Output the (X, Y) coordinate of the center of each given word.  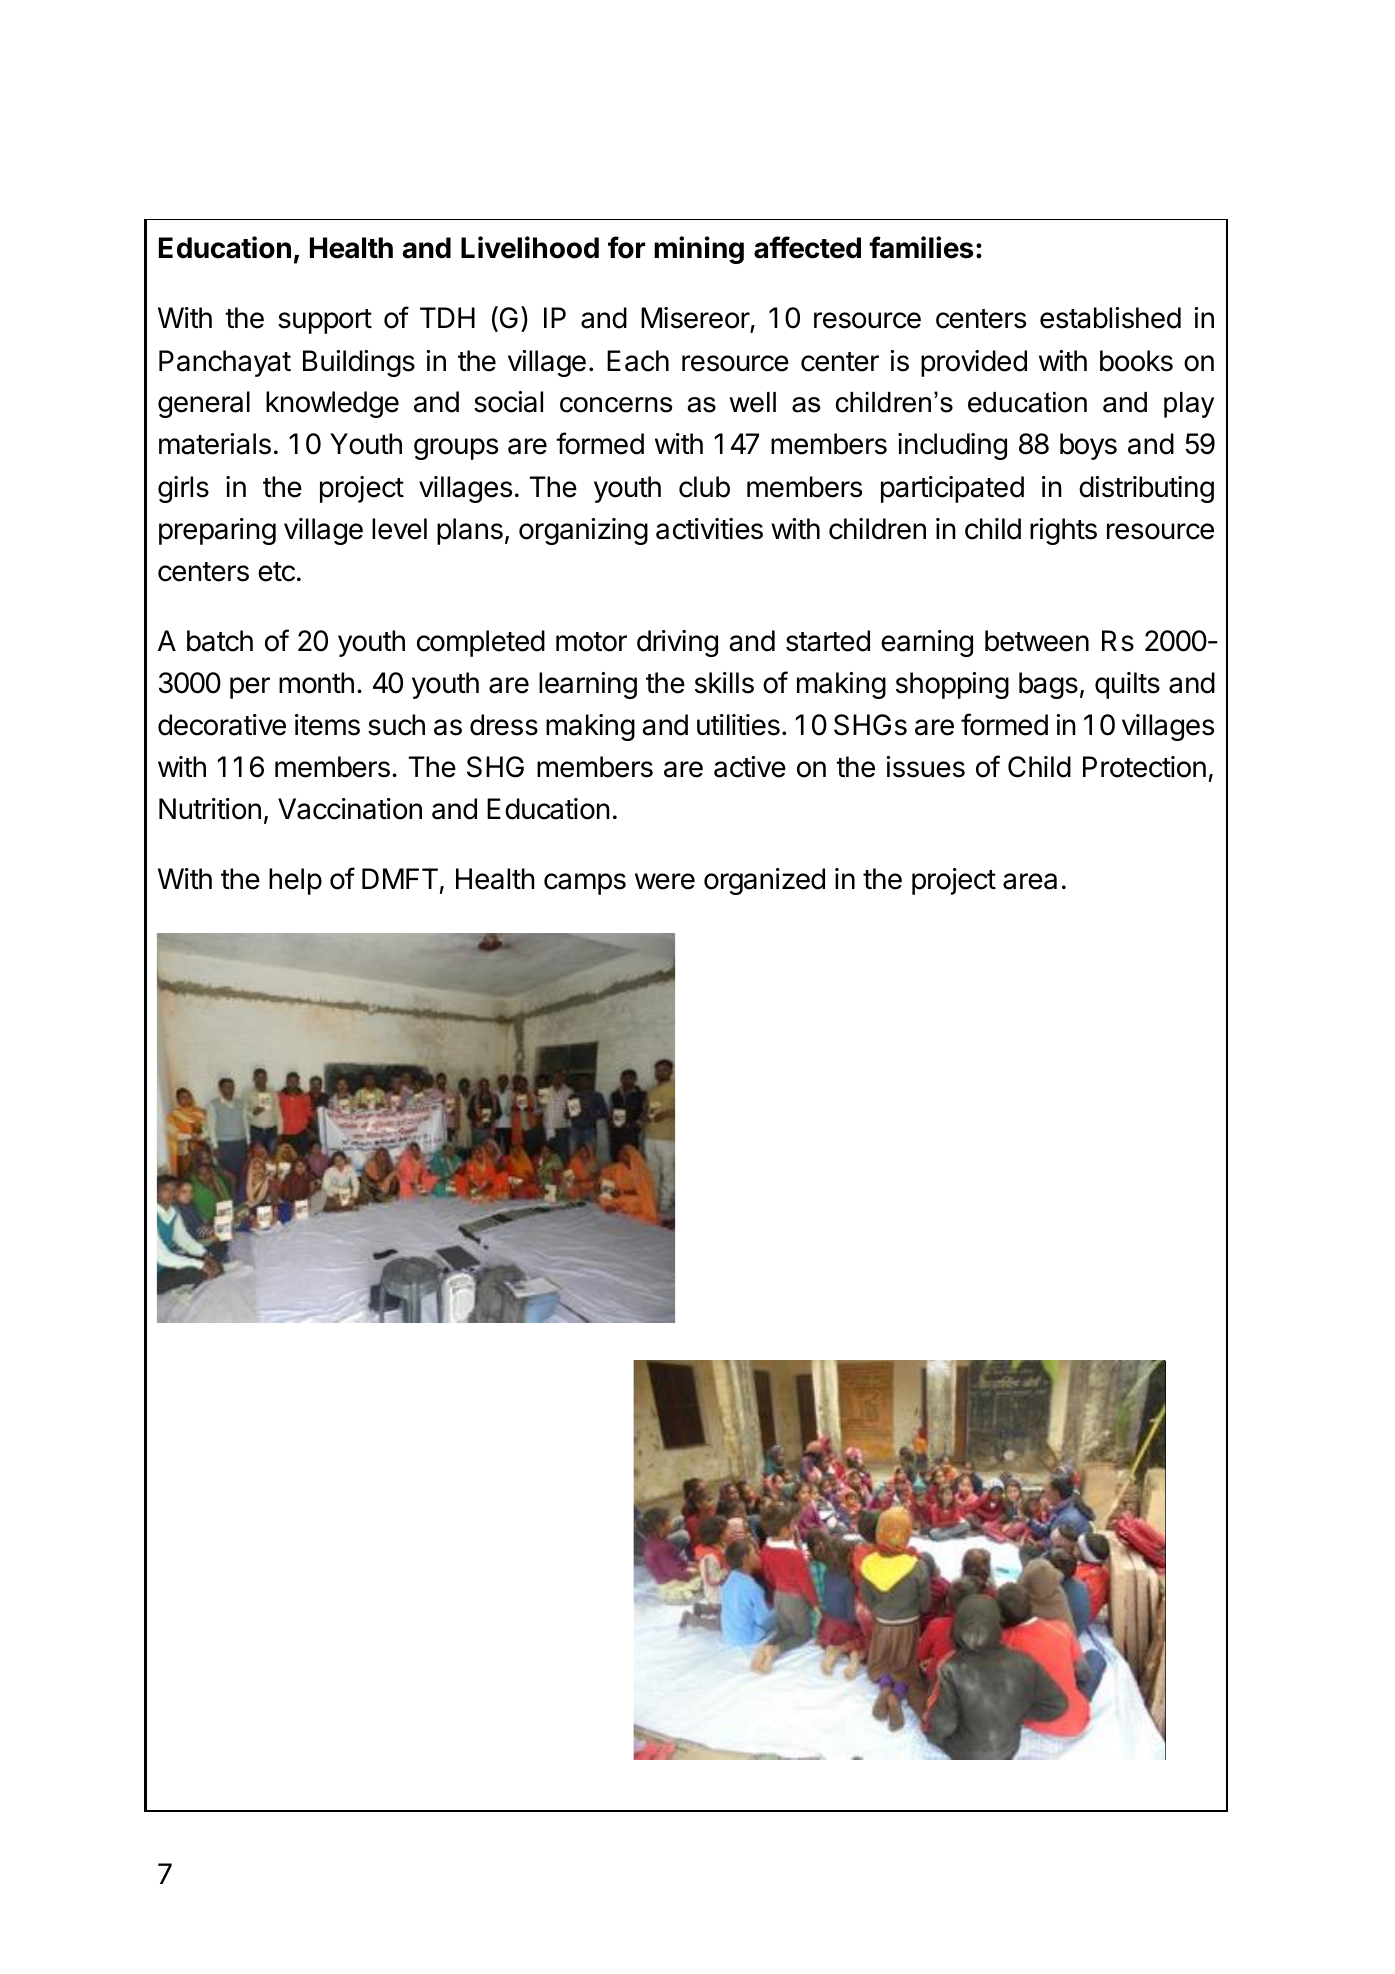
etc (276, 572)
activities (709, 529)
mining (699, 250)
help (295, 881)
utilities (738, 725)
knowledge (332, 404)
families (921, 247)
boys (1088, 446)
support (325, 321)
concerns (616, 405)
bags (1048, 685)
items (327, 725)
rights (1063, 531)
